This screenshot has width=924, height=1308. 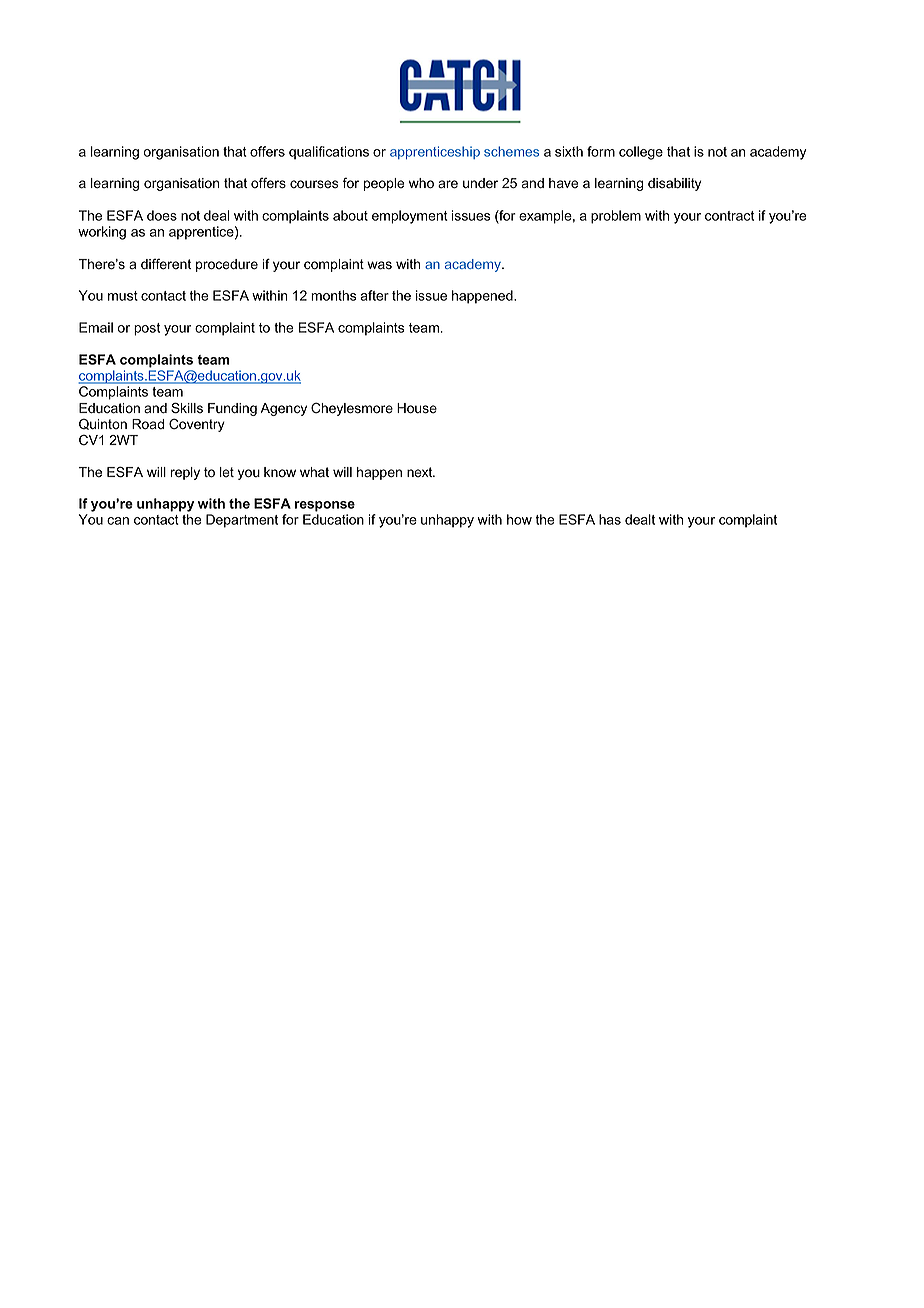 I want to click on after, so click(x=374, y=295).
